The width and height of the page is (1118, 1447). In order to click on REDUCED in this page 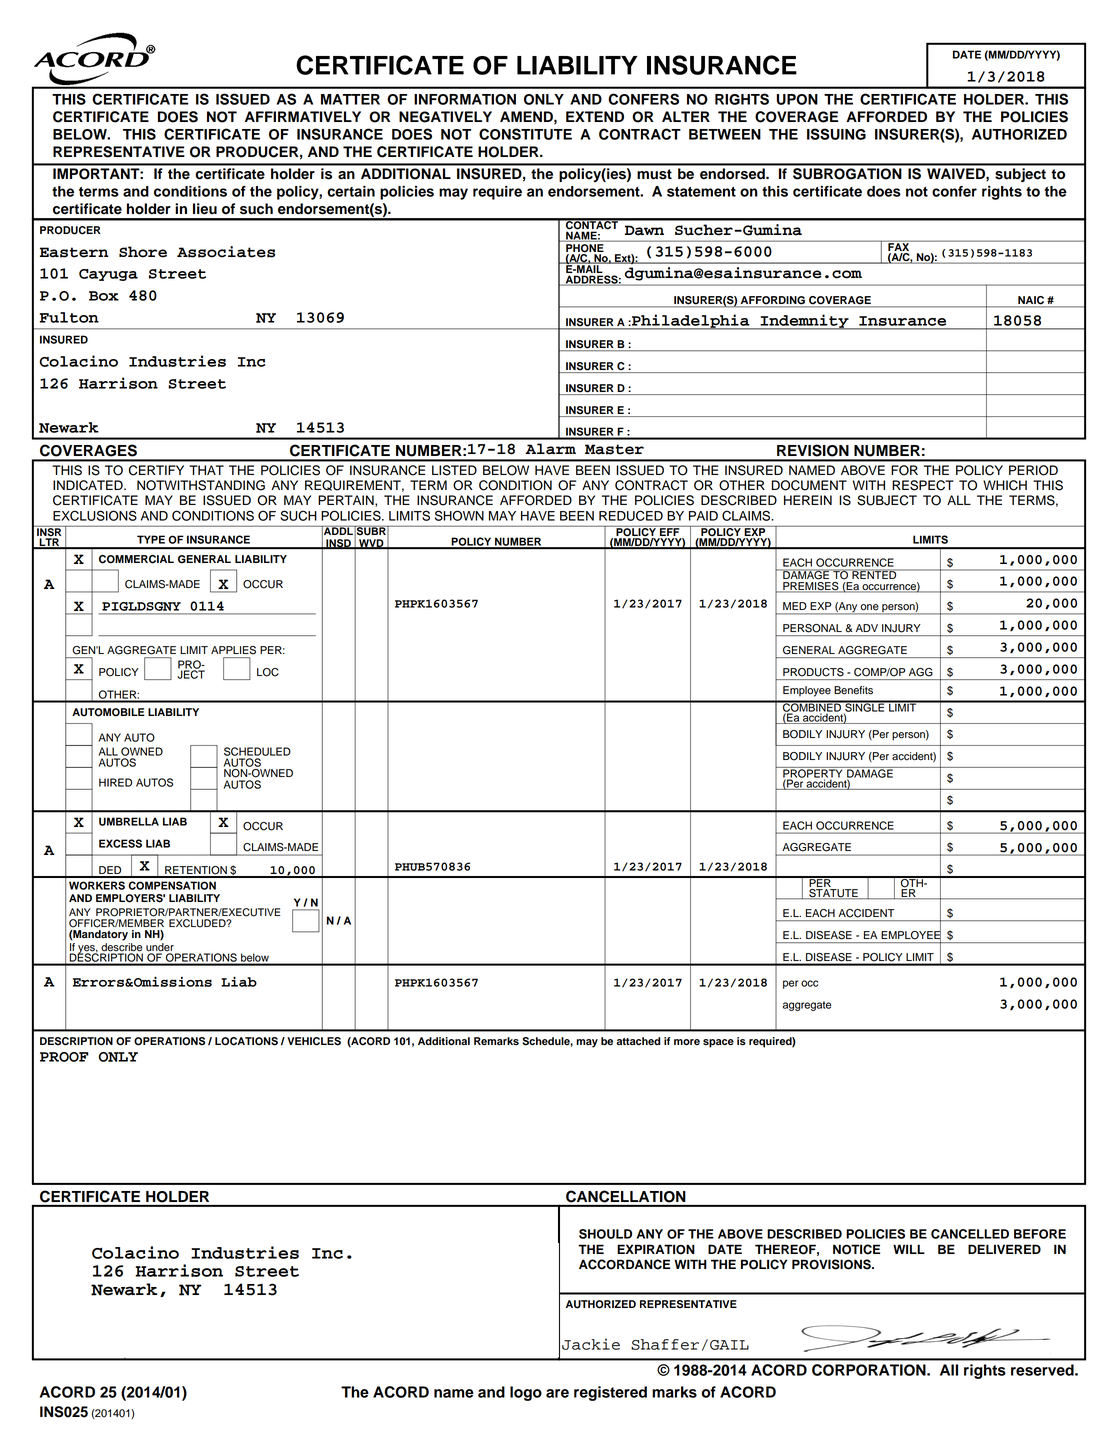, I will do `click(631, 515)`.
